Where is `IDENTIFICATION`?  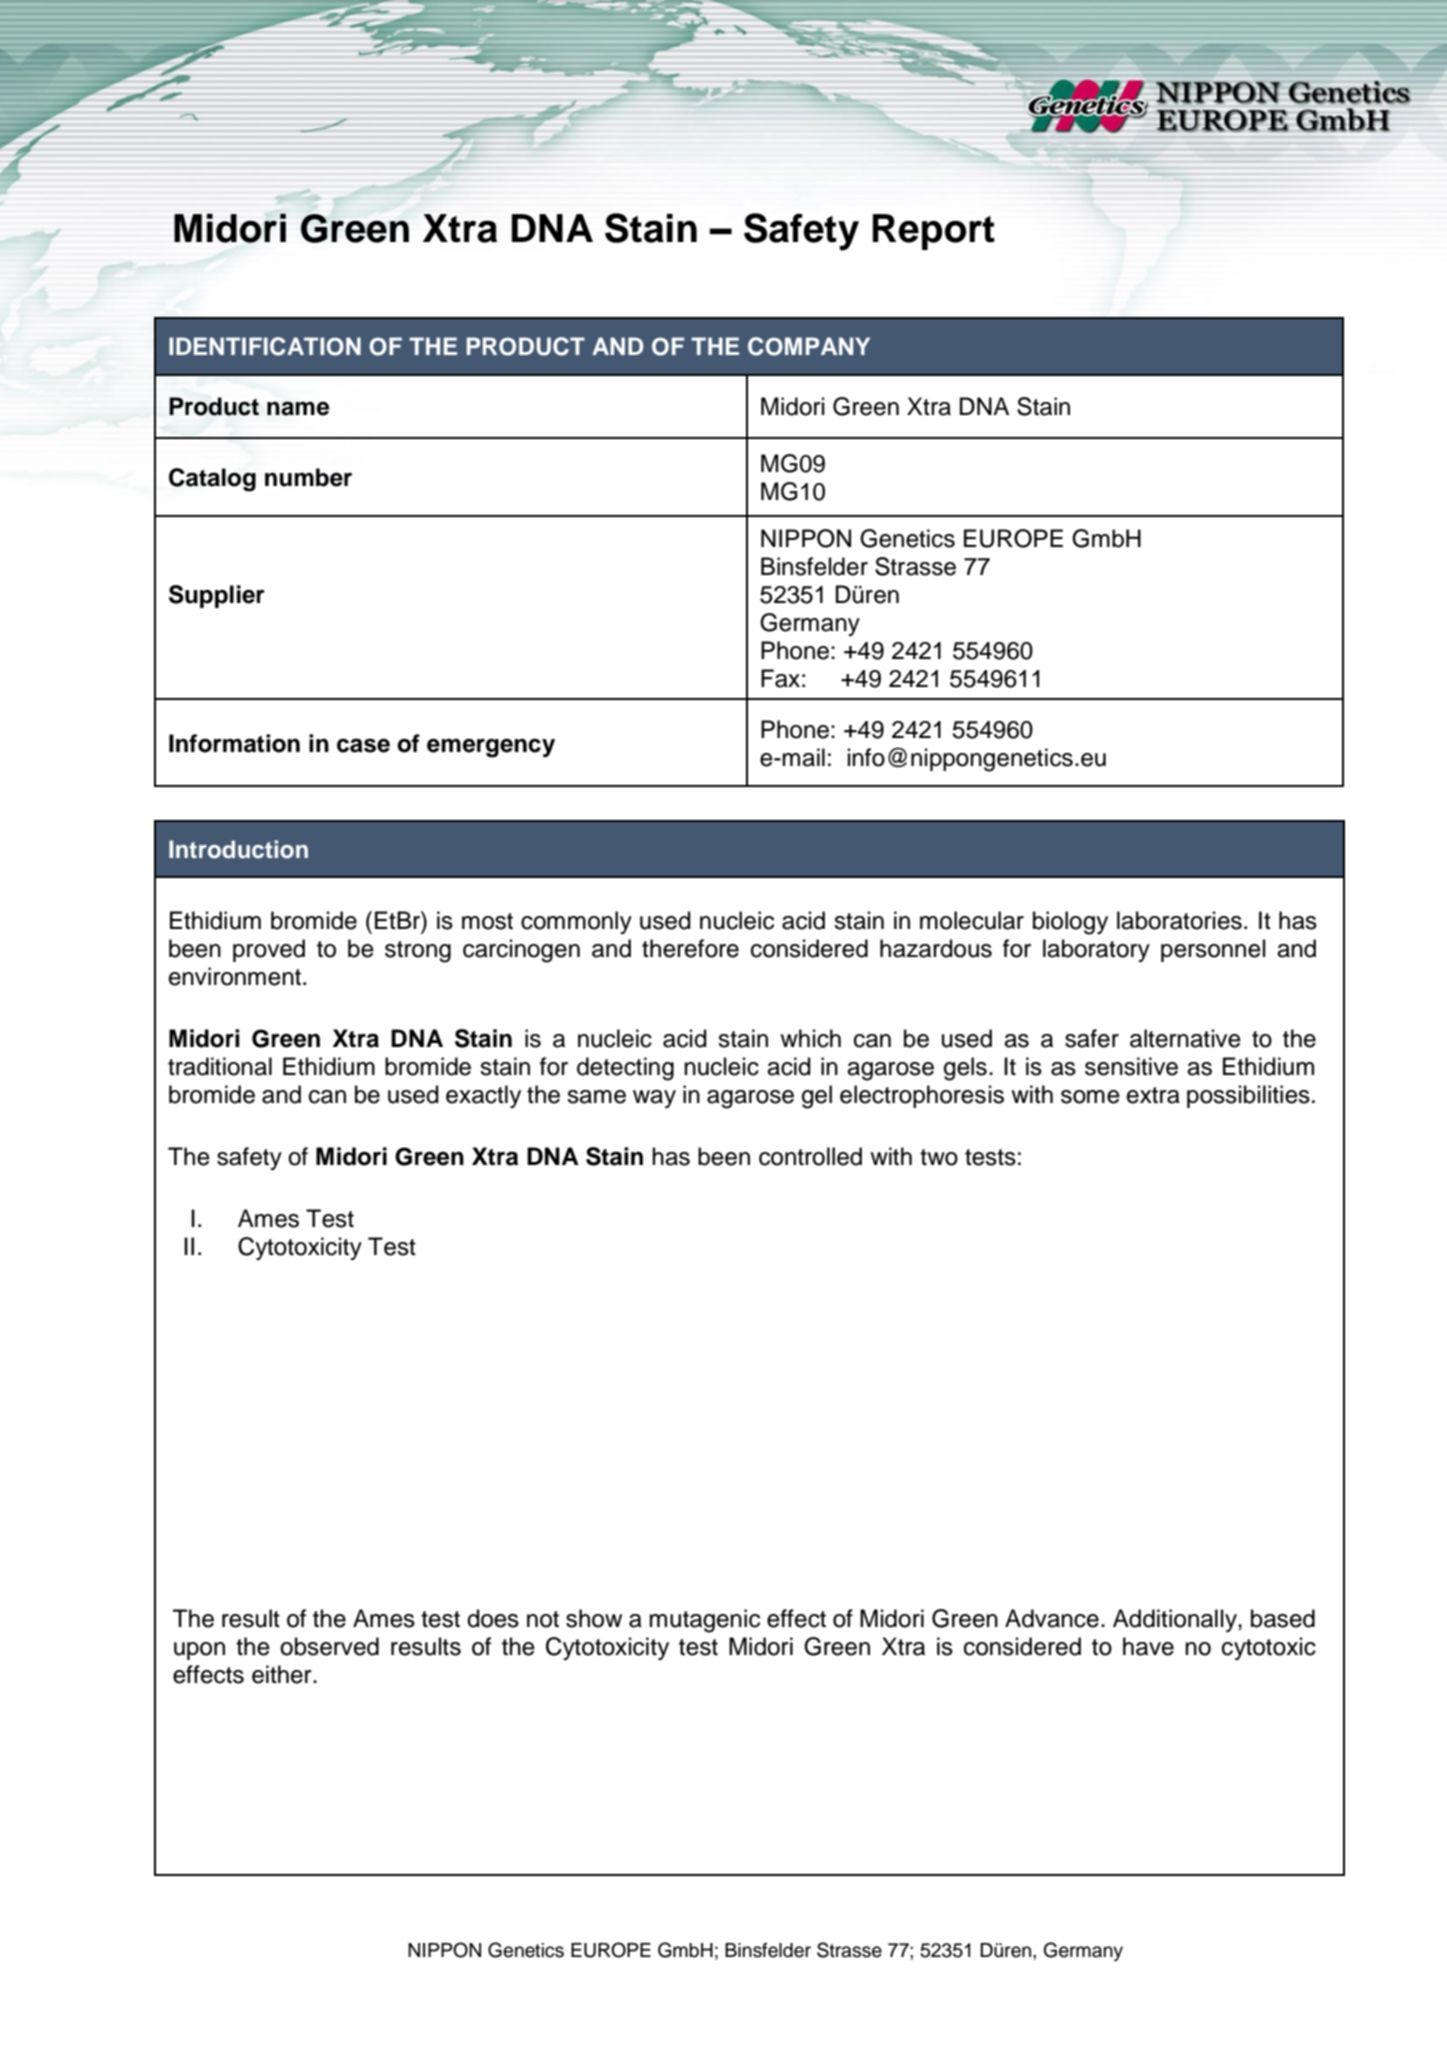
IDENTIFICATION is located at coordinates (265, 346).
